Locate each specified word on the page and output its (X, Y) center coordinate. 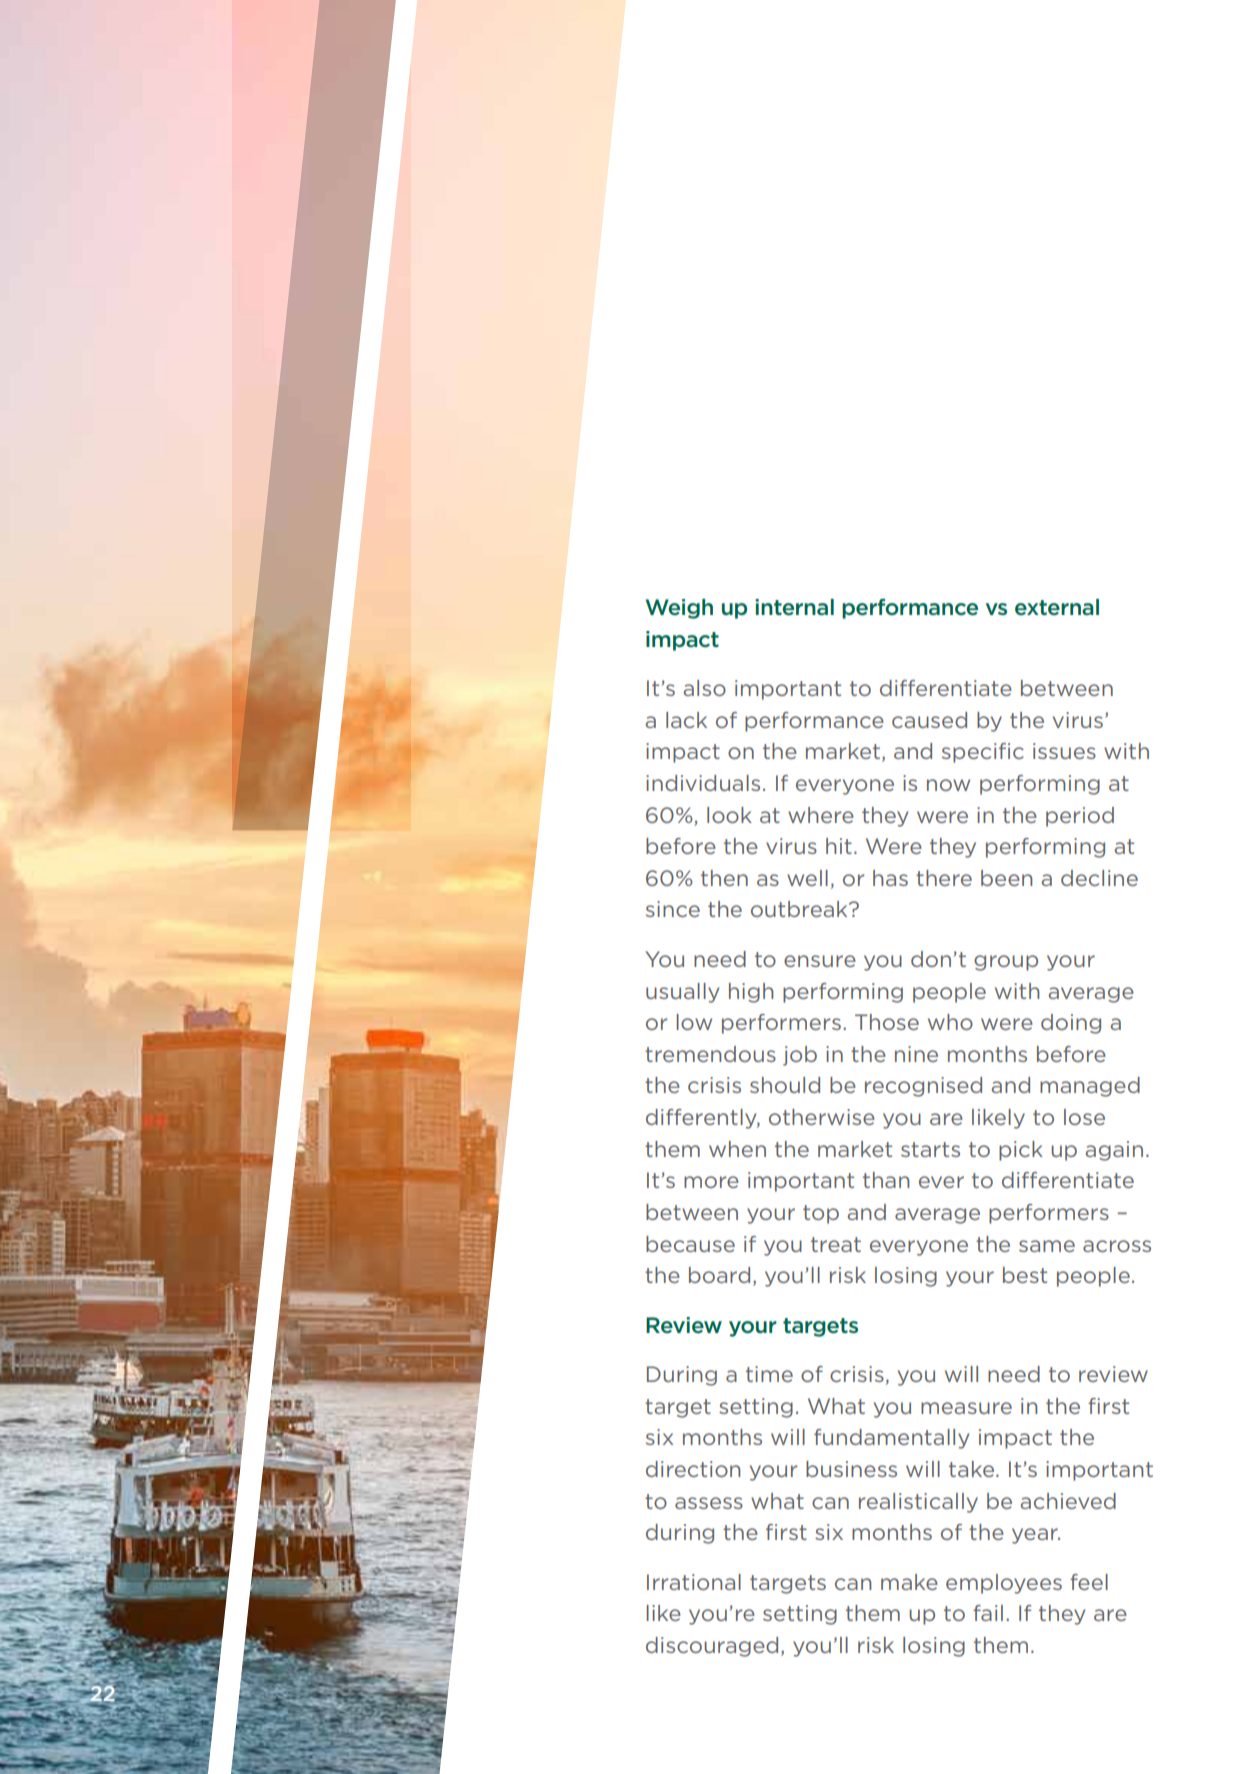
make (909, 1582)
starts (930, 1149)
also (704, 688)
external (1057, 607)
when (737, 1149)
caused (929, 720)
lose (1084, 1117)
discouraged (712, 1647)
